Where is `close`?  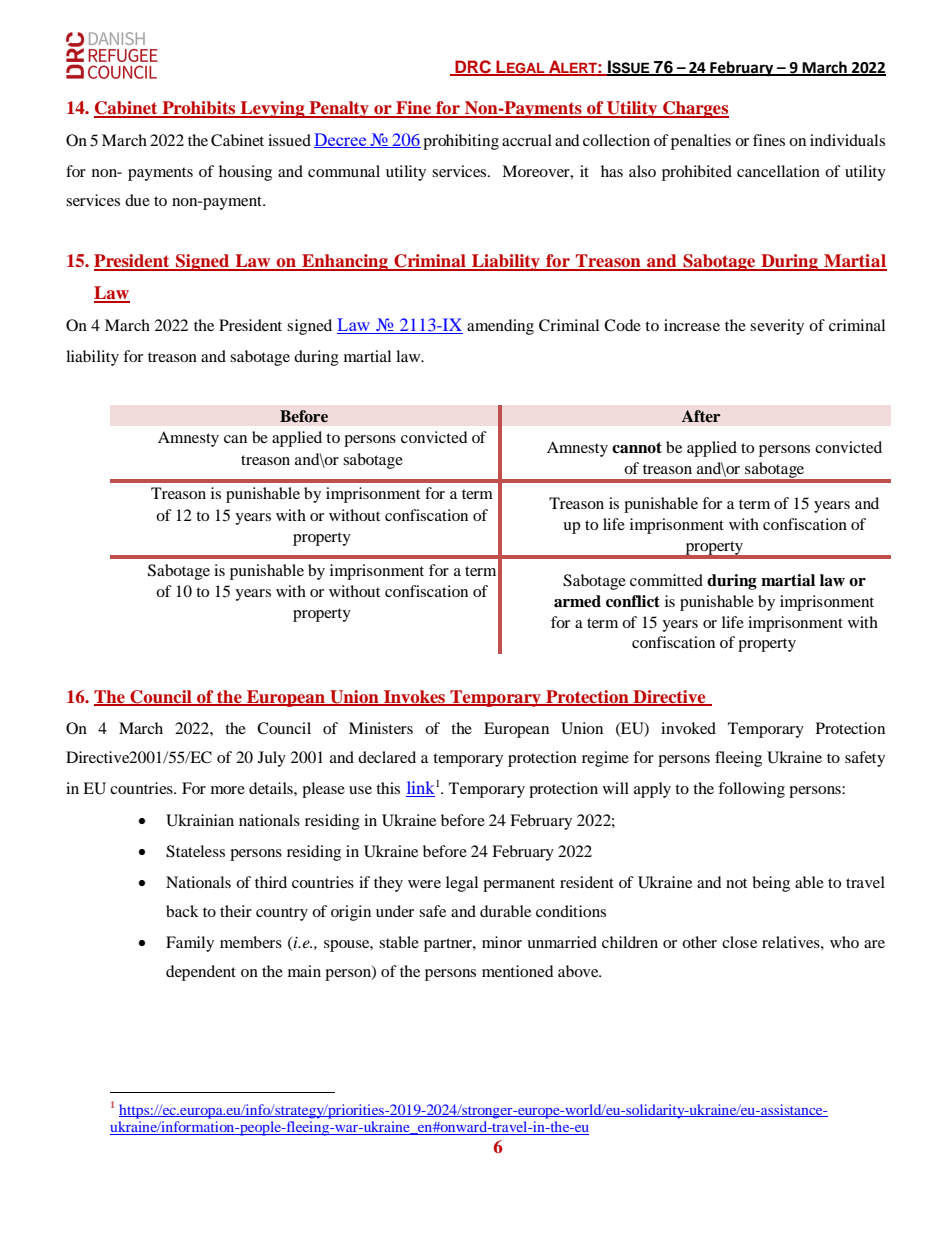
close is located at coordinates (739, 942).
